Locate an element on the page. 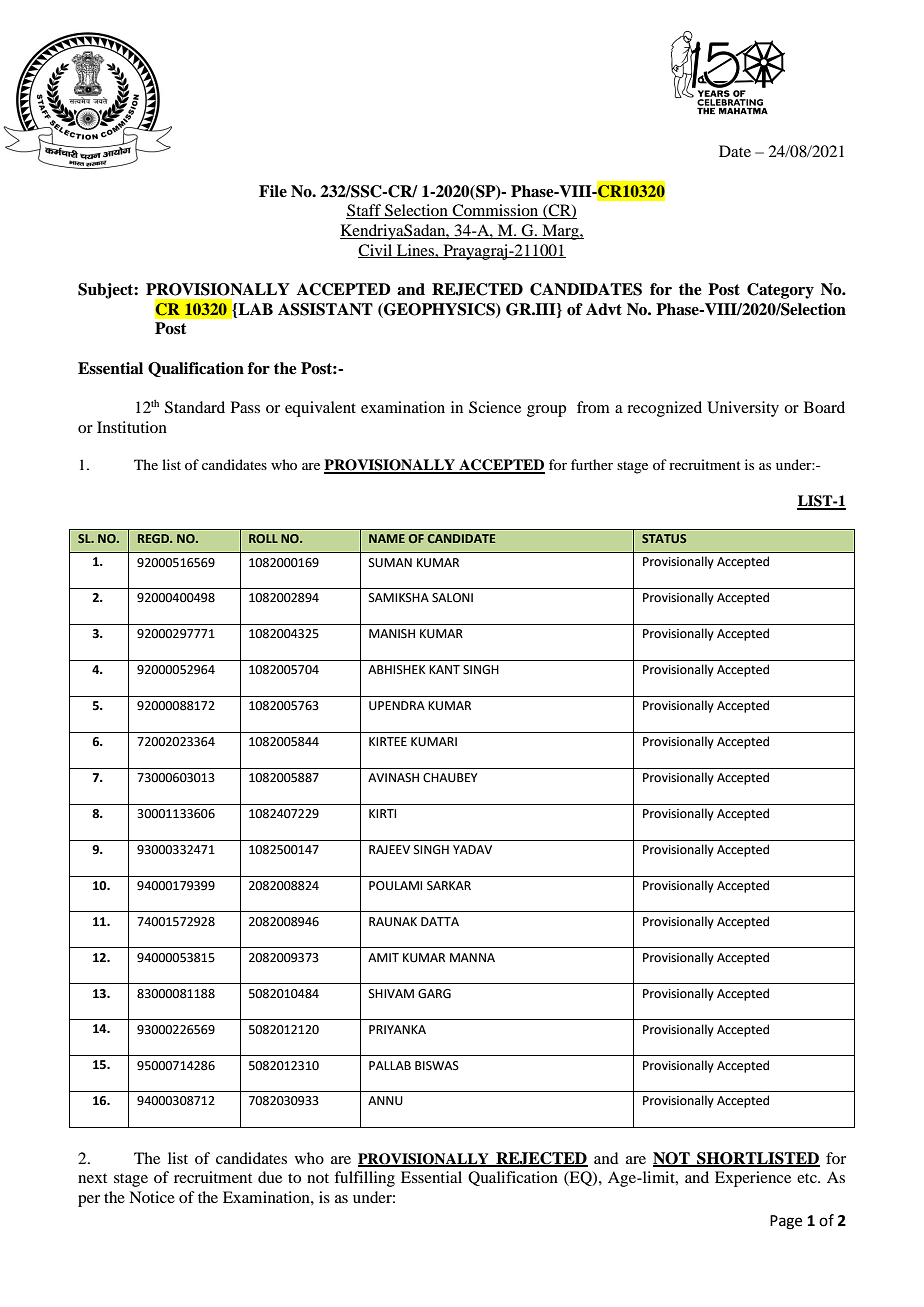 Image resolution: width=924 pixels, height=1307 pixels. Category is located at coordinates (780, 291).
